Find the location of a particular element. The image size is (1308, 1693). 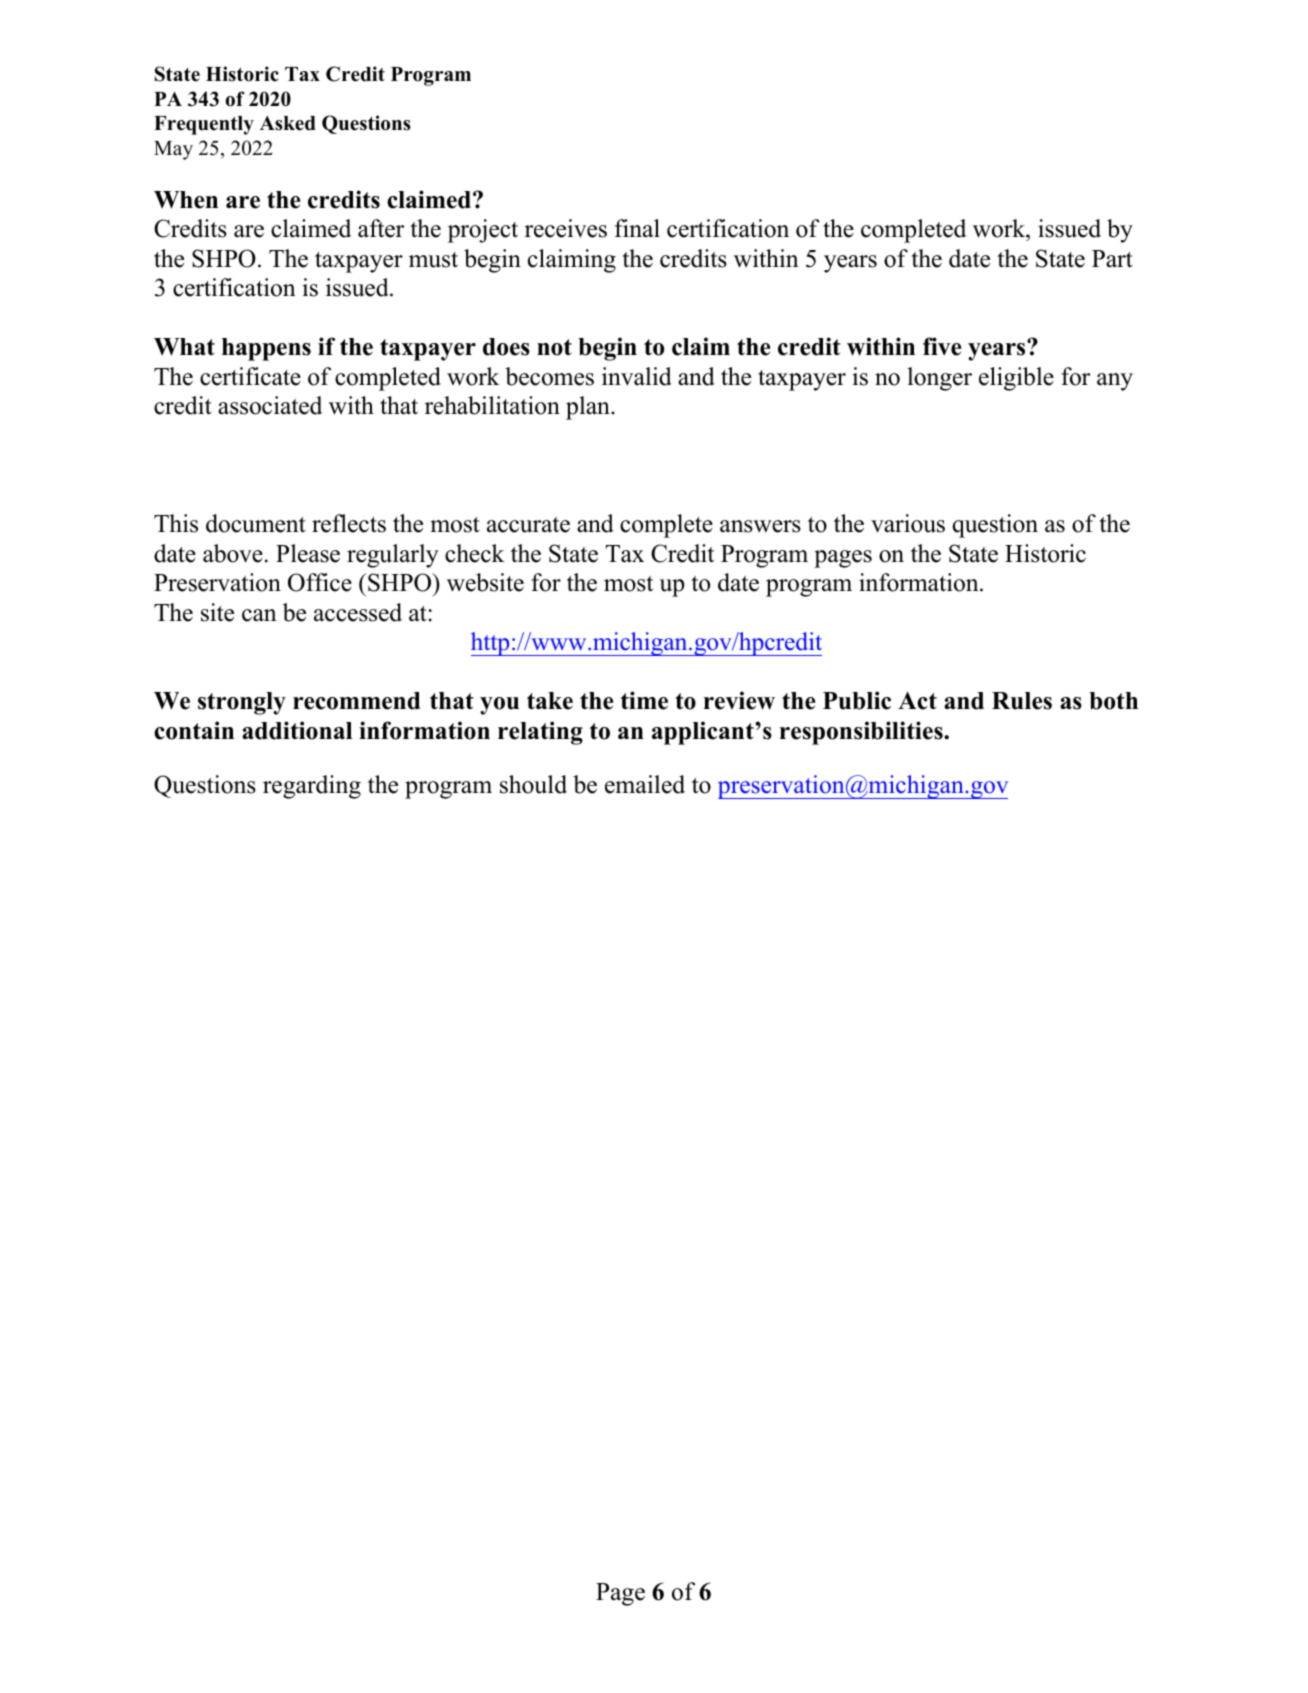

Asked is located at coordinates (288, 123).
